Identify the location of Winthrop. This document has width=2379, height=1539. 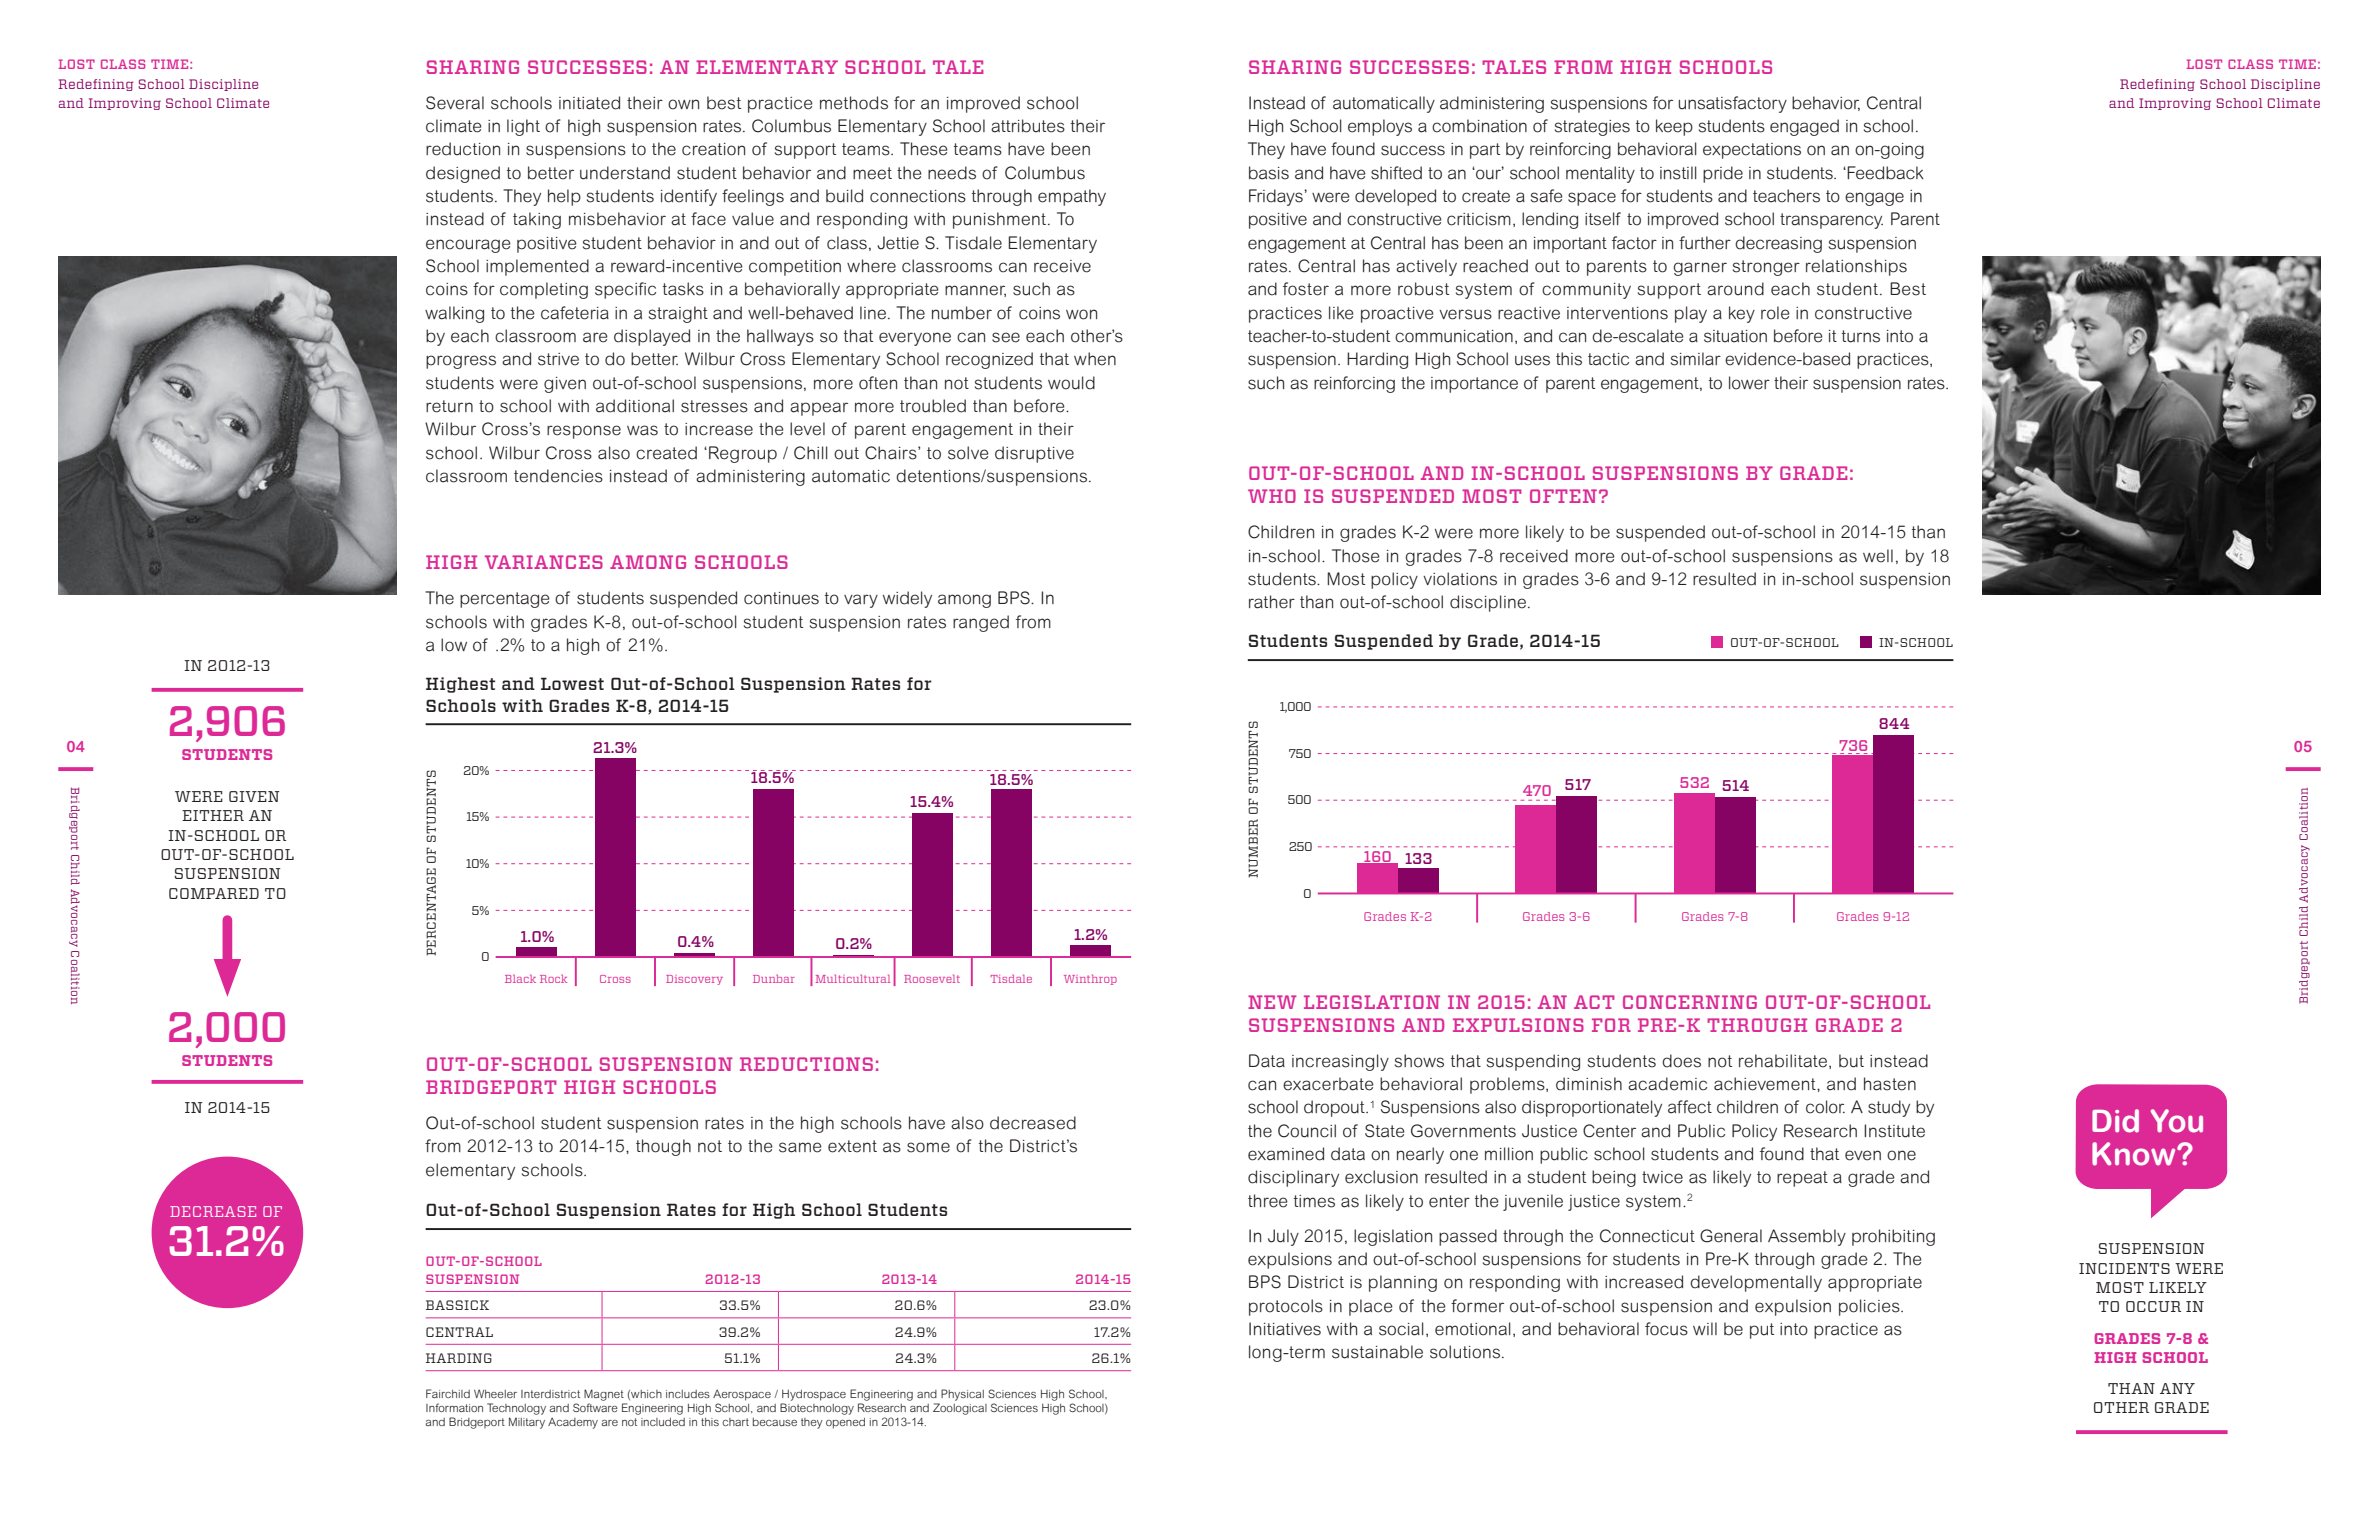
(1090, 979).
